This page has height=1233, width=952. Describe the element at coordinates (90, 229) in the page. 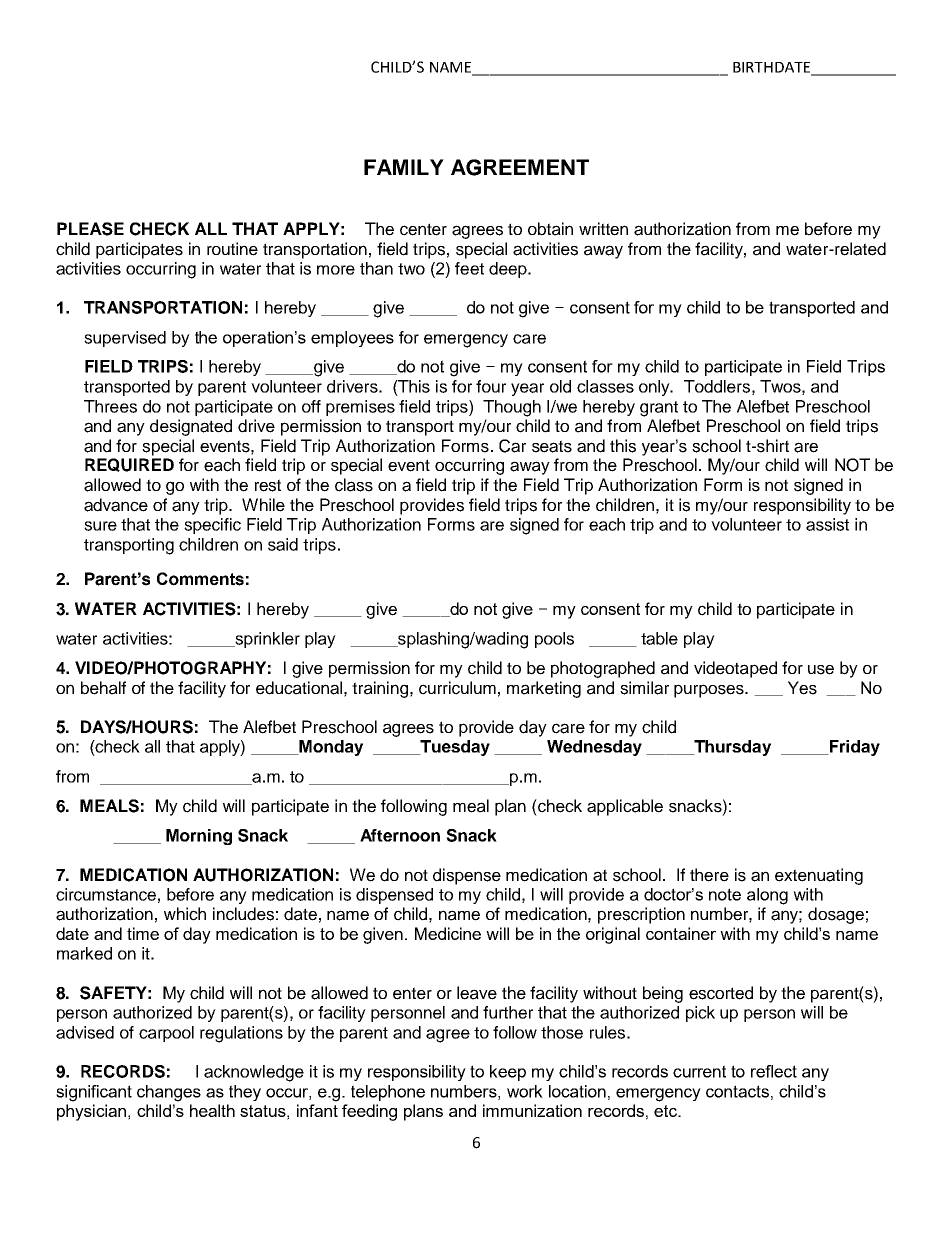

I see `PLEASE` at that location.
